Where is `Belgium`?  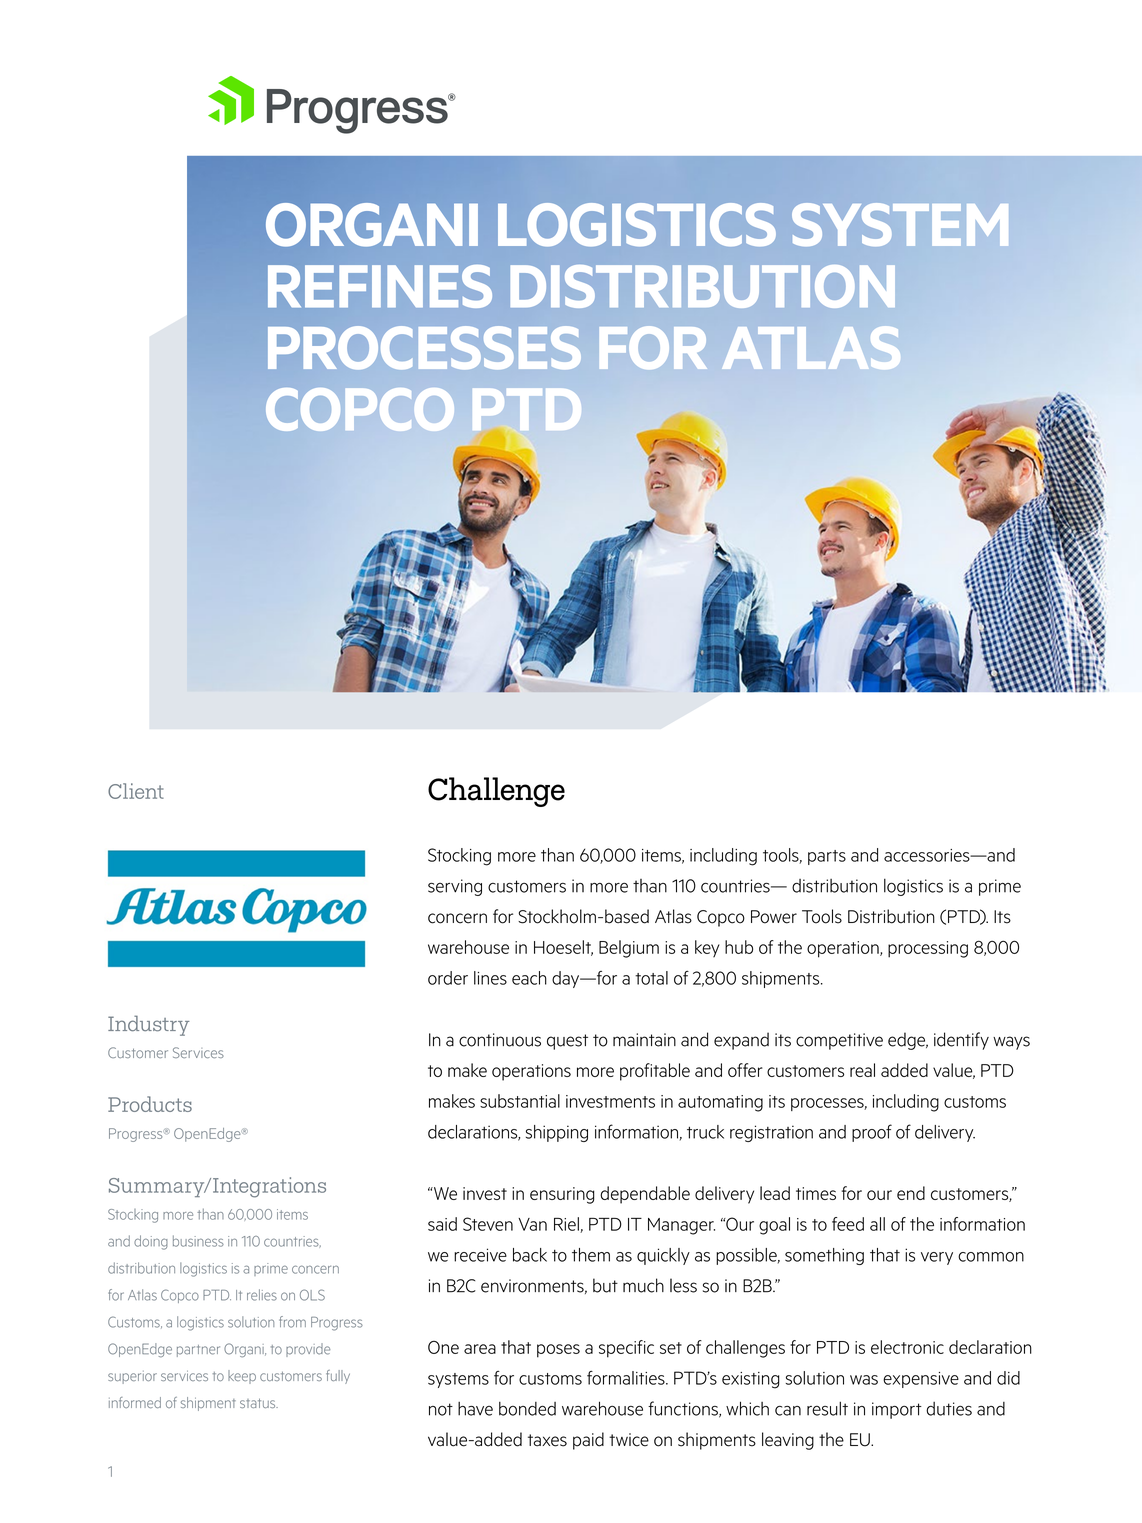
Belgium is located at coordinates (629, 949).
